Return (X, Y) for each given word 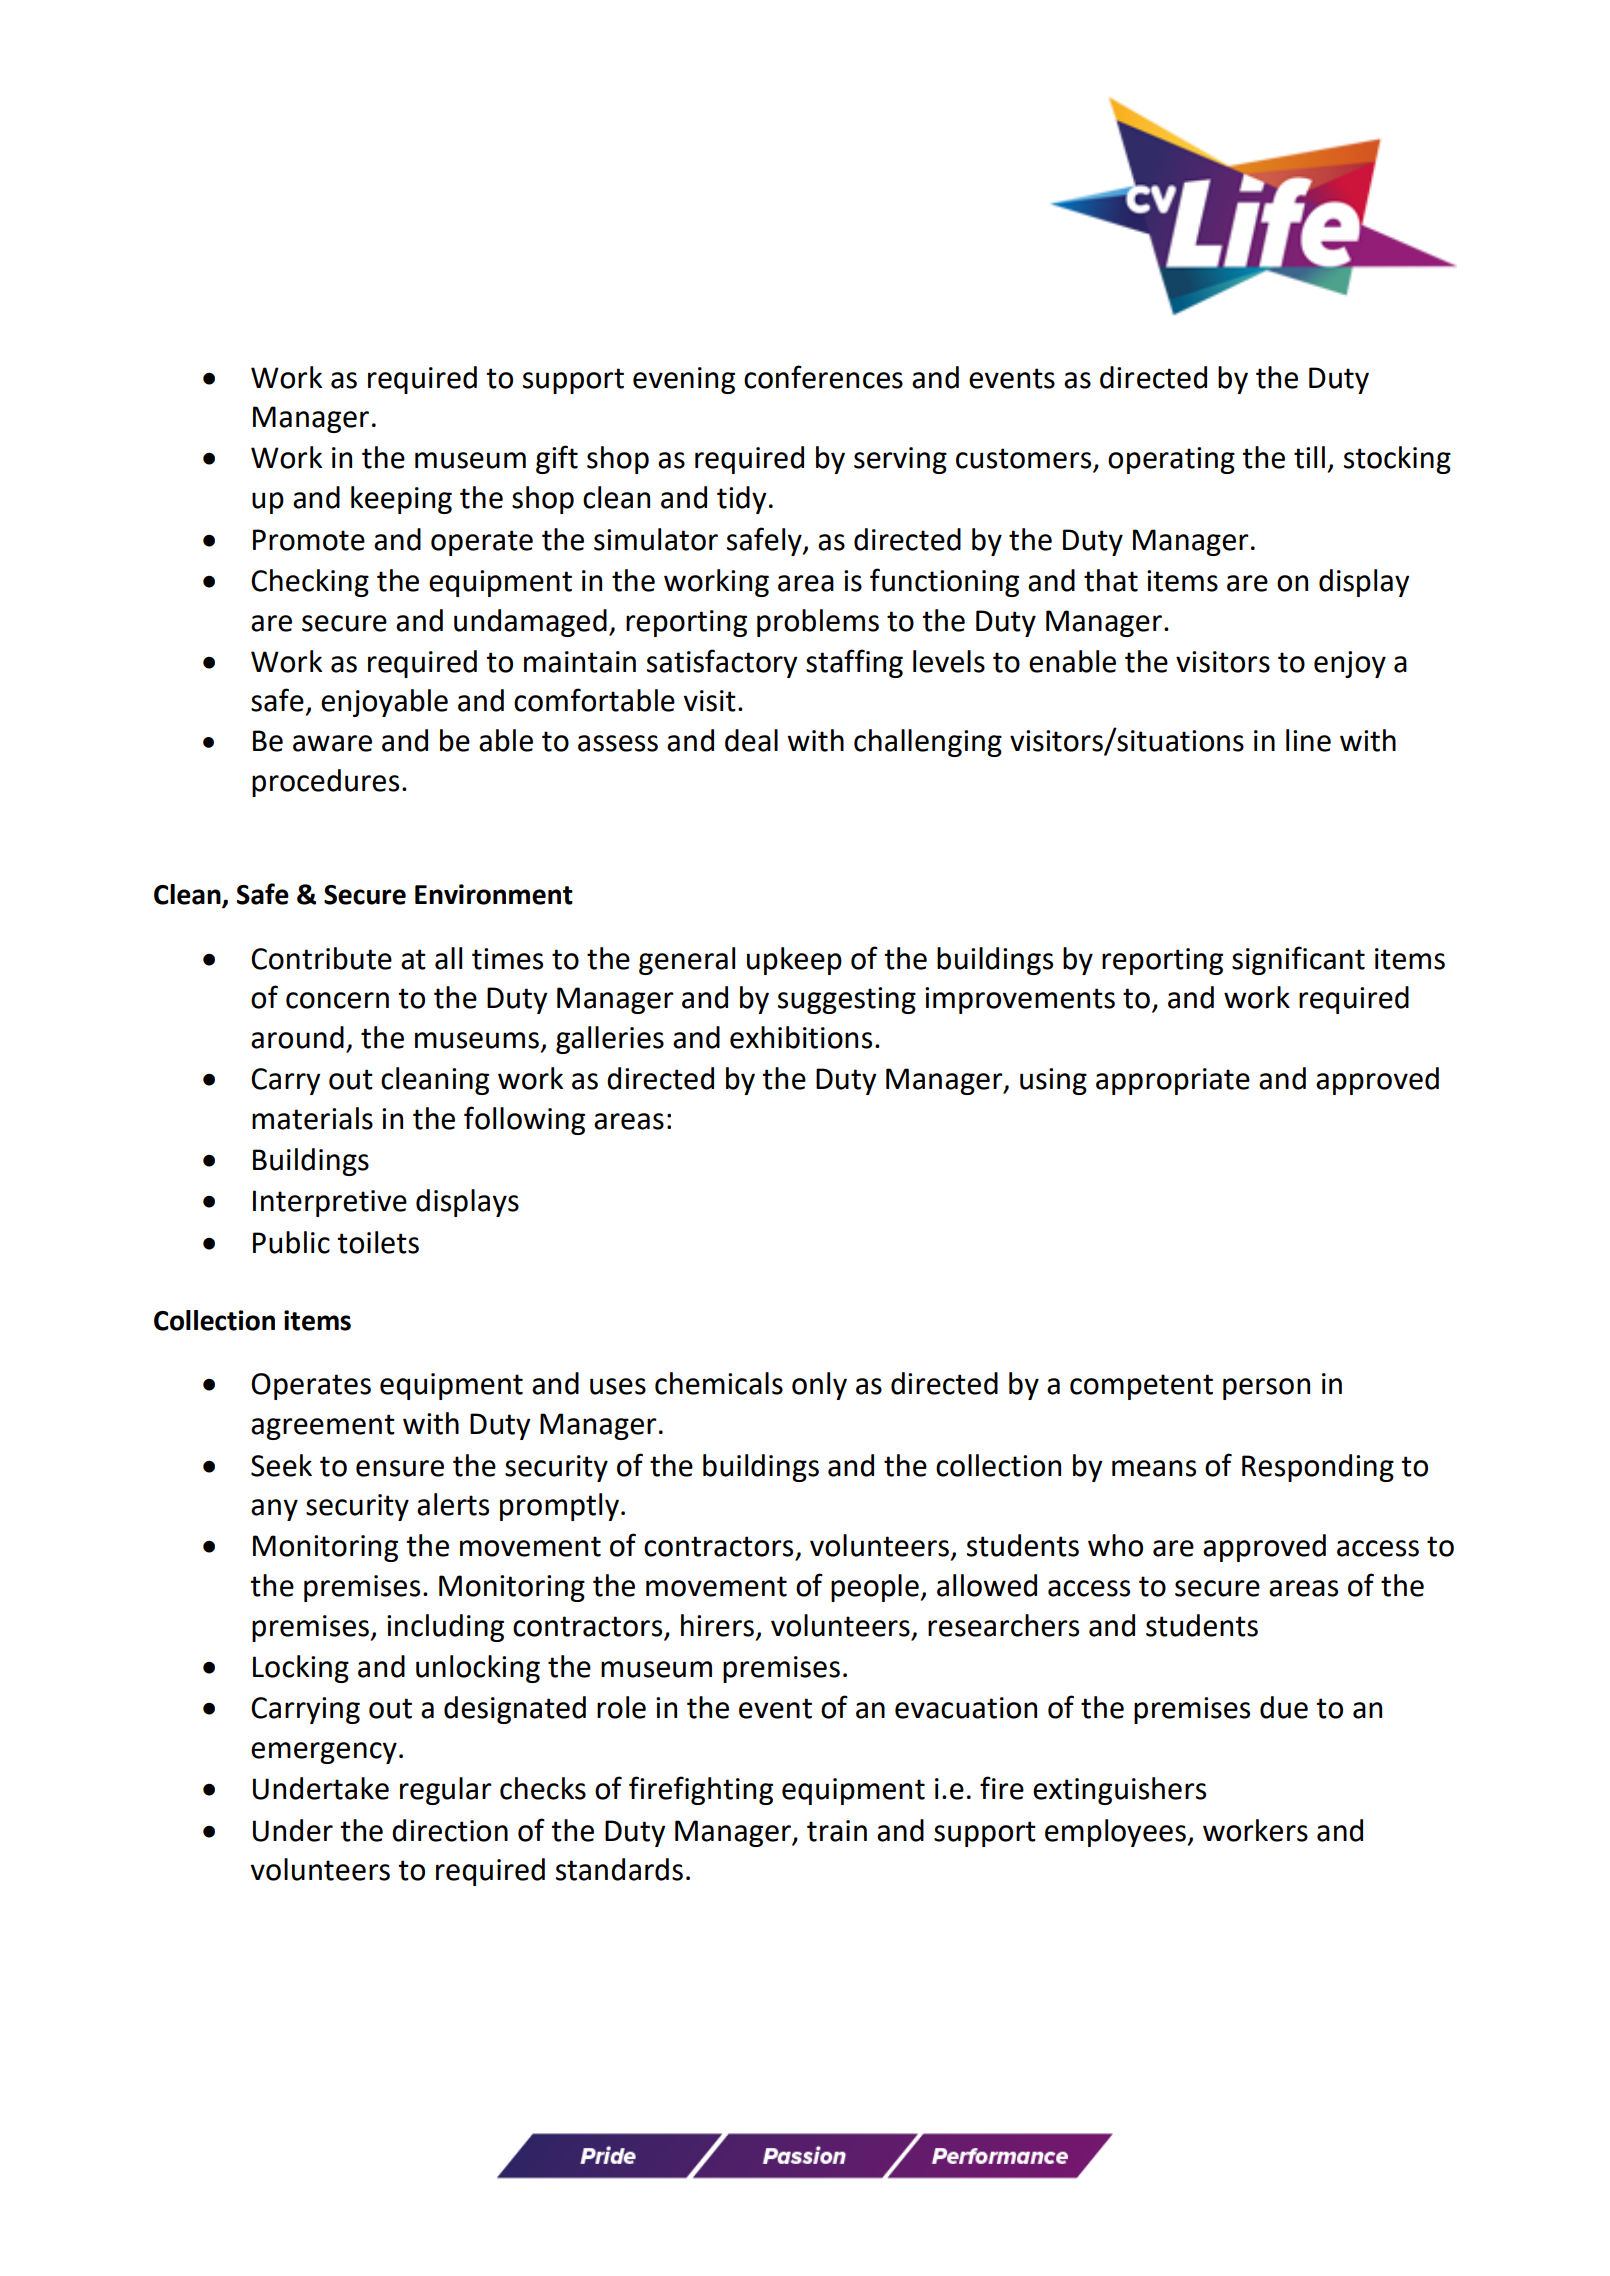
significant (1298, 960)
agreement (323, 1427)
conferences (823, 377)
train (837, 1831)
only (819, 1386)
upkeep (794, 961)
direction (450, 1830)
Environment (494, 894)
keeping (401, 500)
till (1309, 457)
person (1266, 1389)
